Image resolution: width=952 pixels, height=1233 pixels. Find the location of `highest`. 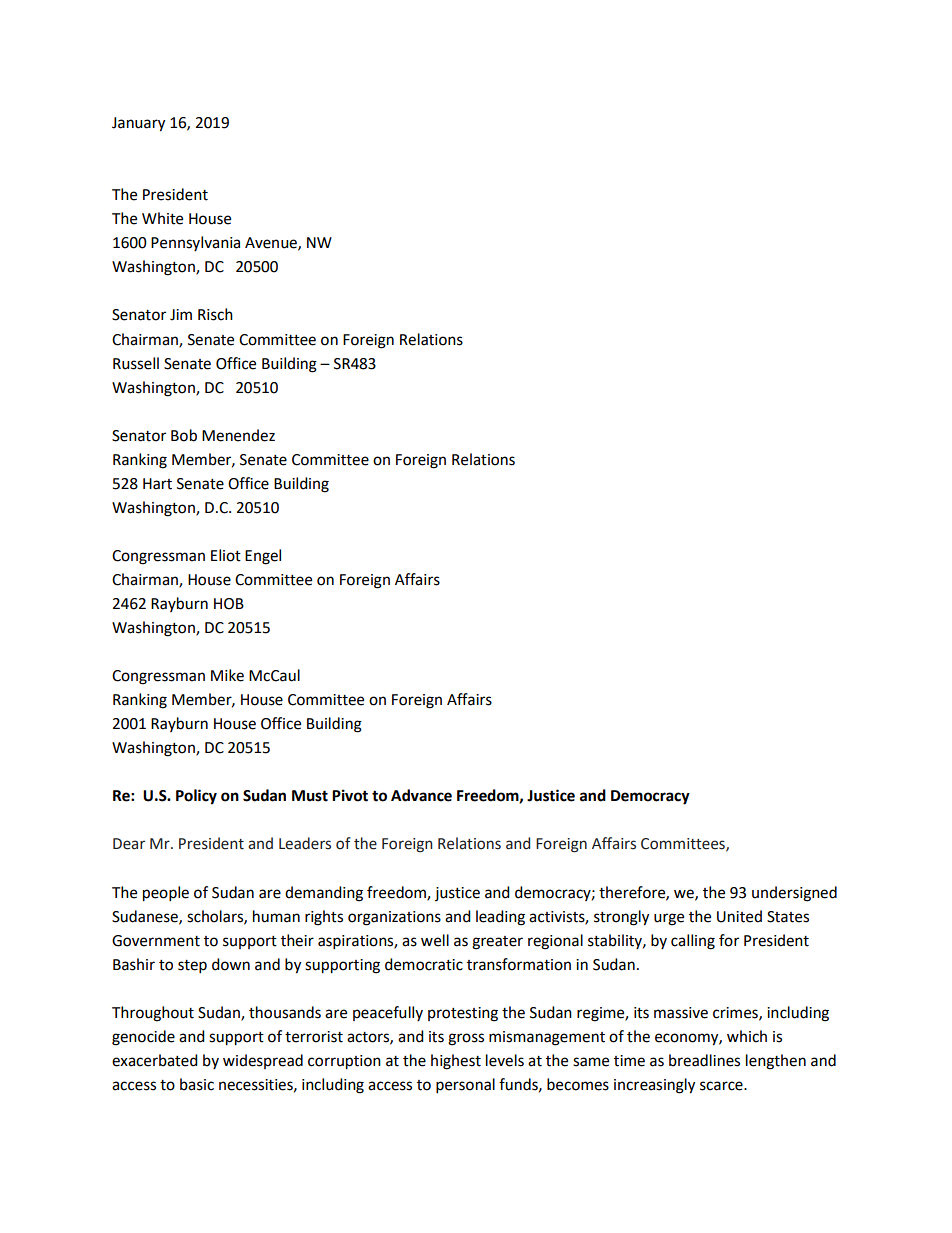

highest is located at coordinates (456, 1062).
